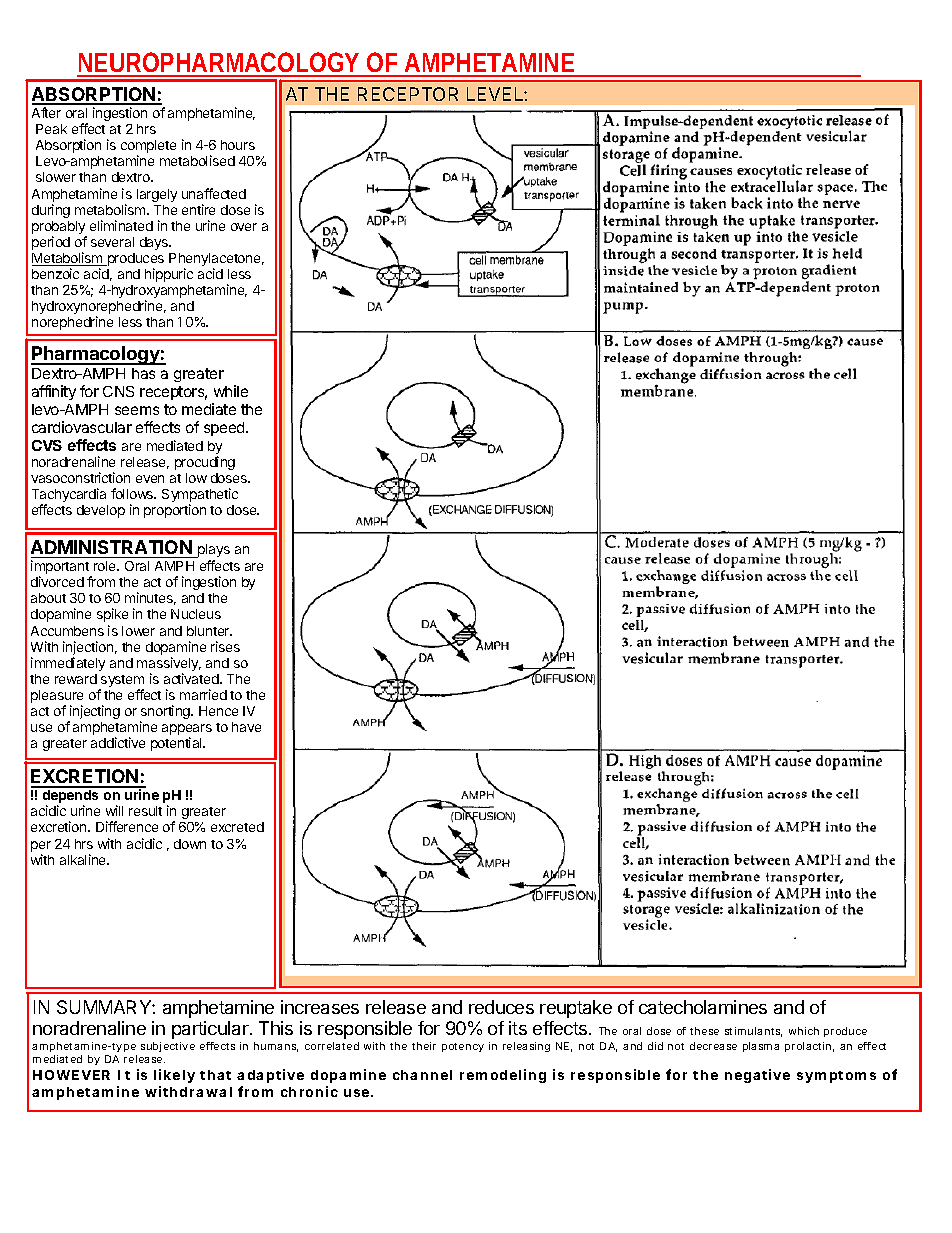 The width and height of the screenshot is (952, 1233). What do you see at coordinates (148, 148) in the screenshot?
I see `complete` at bounding box center [148, 148].
